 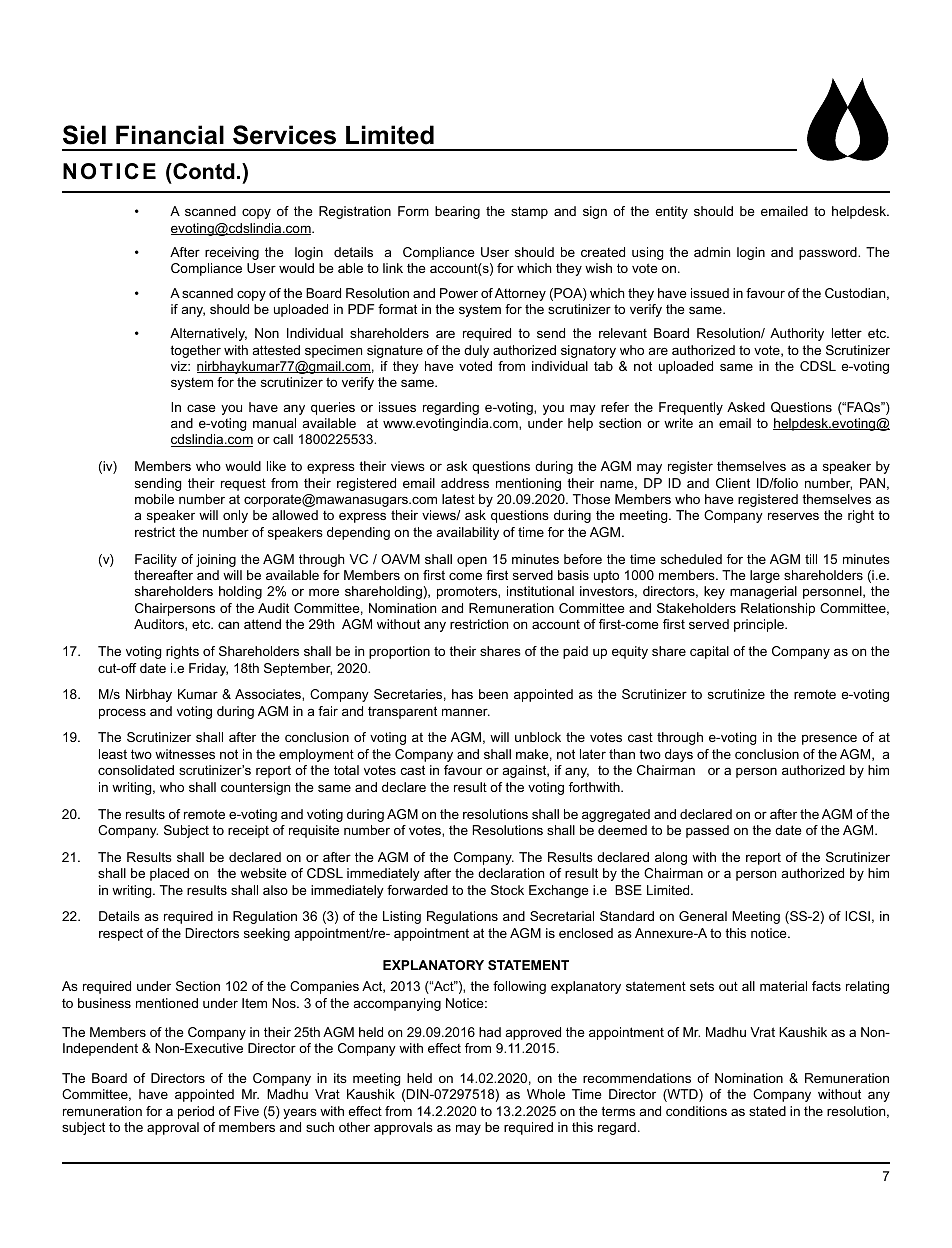 What do you see at coordinates (465, 483) in the screenshot?
I see `address` at bounding box center [465, 483].
